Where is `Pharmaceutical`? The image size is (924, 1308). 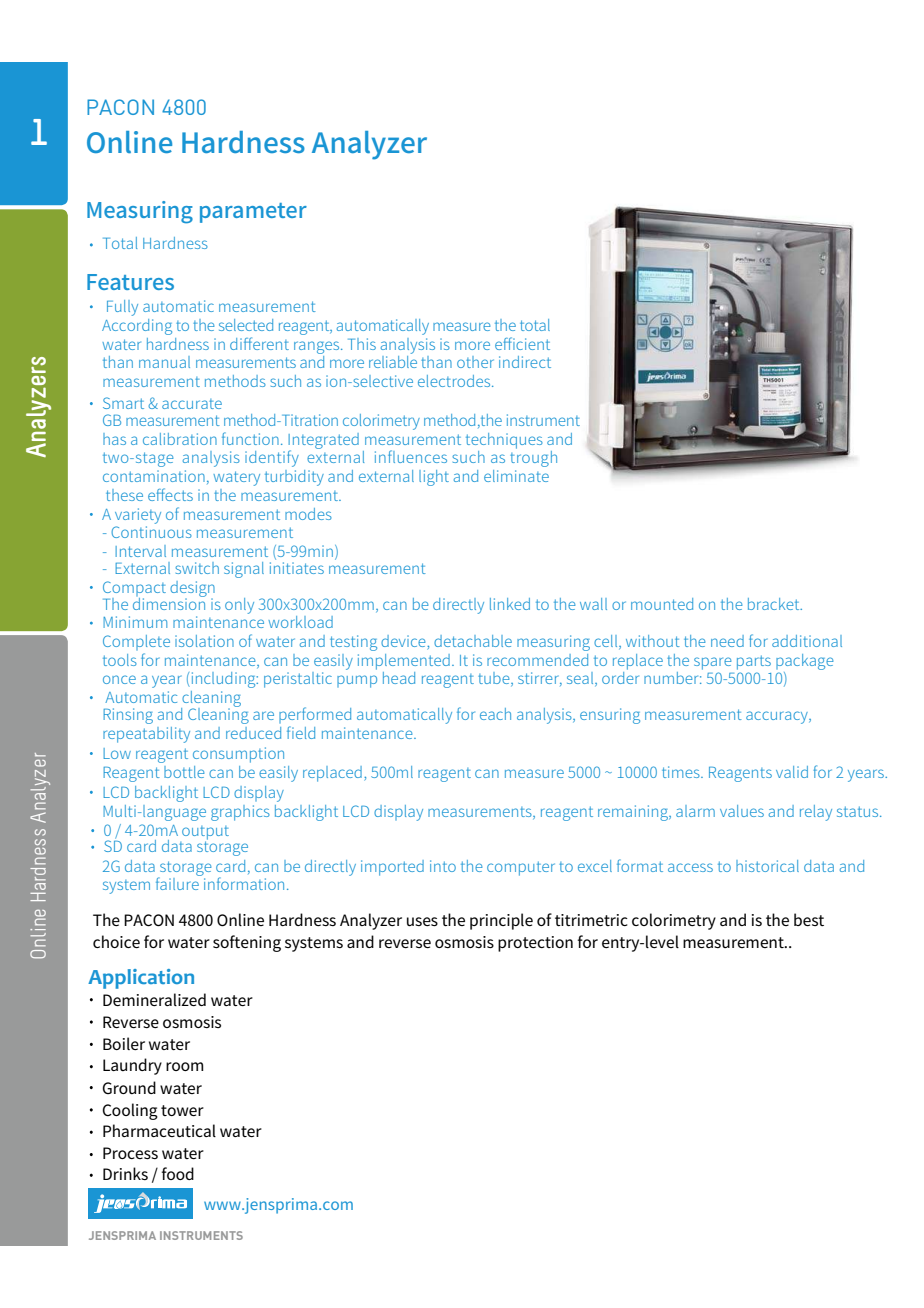
Pharmaceutical is located at coordinates (159, 1130).
